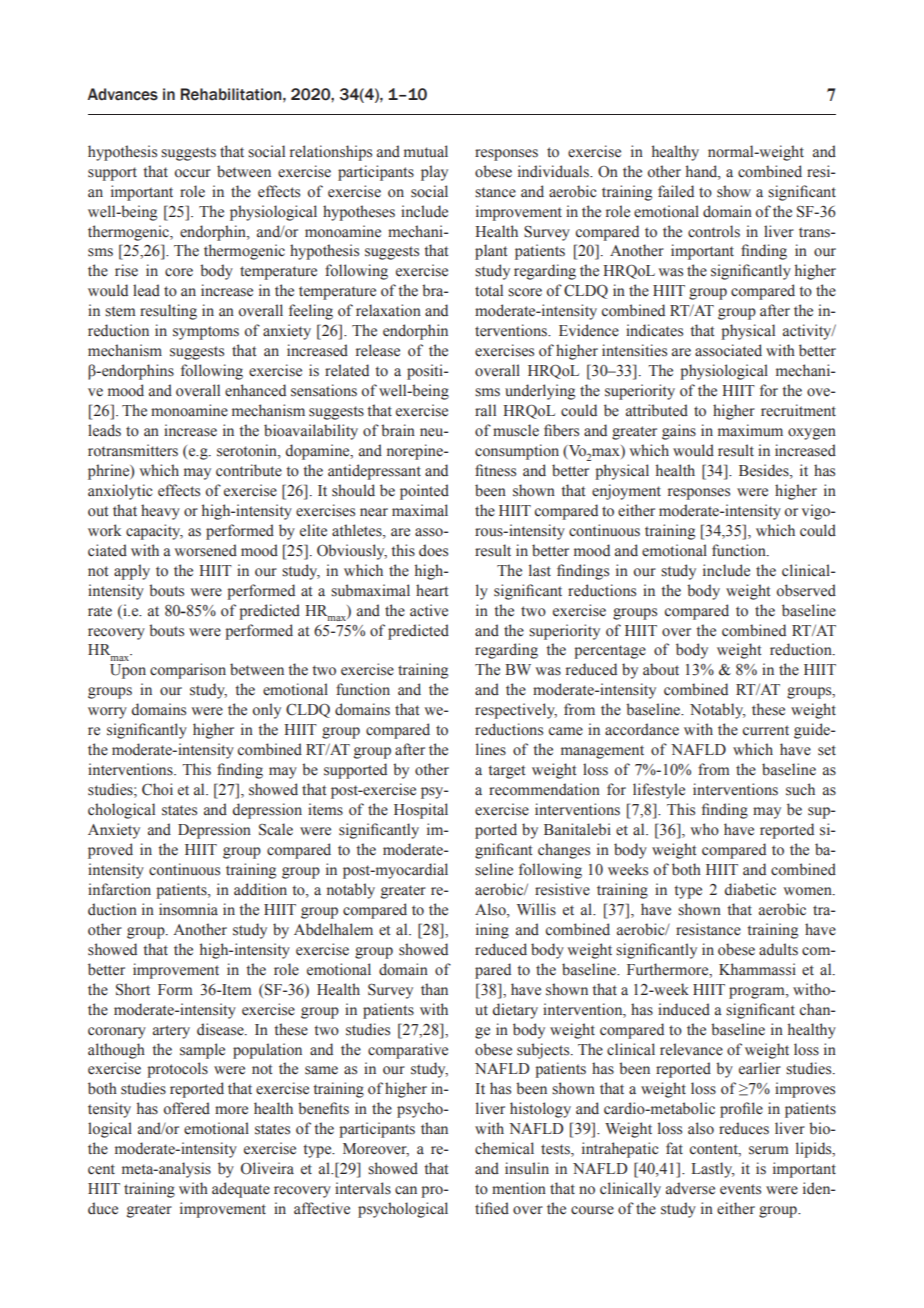 The image size is (924, 1308). What do you see at coordinates (241, 1190) in the document?
I see `adequate` at bounding box center [241, 1190].
